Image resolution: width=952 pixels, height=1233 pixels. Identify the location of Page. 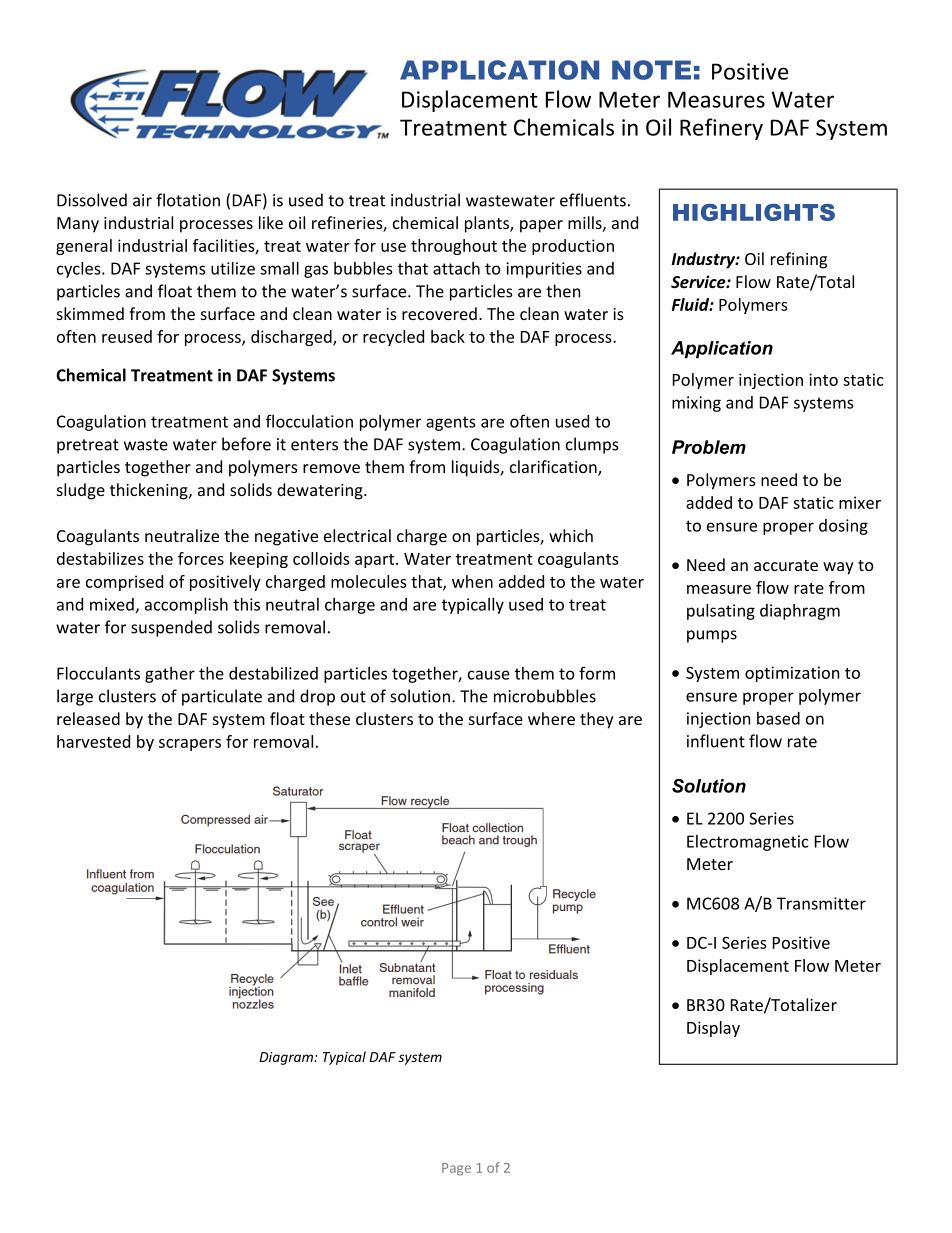
(456, 1169).
